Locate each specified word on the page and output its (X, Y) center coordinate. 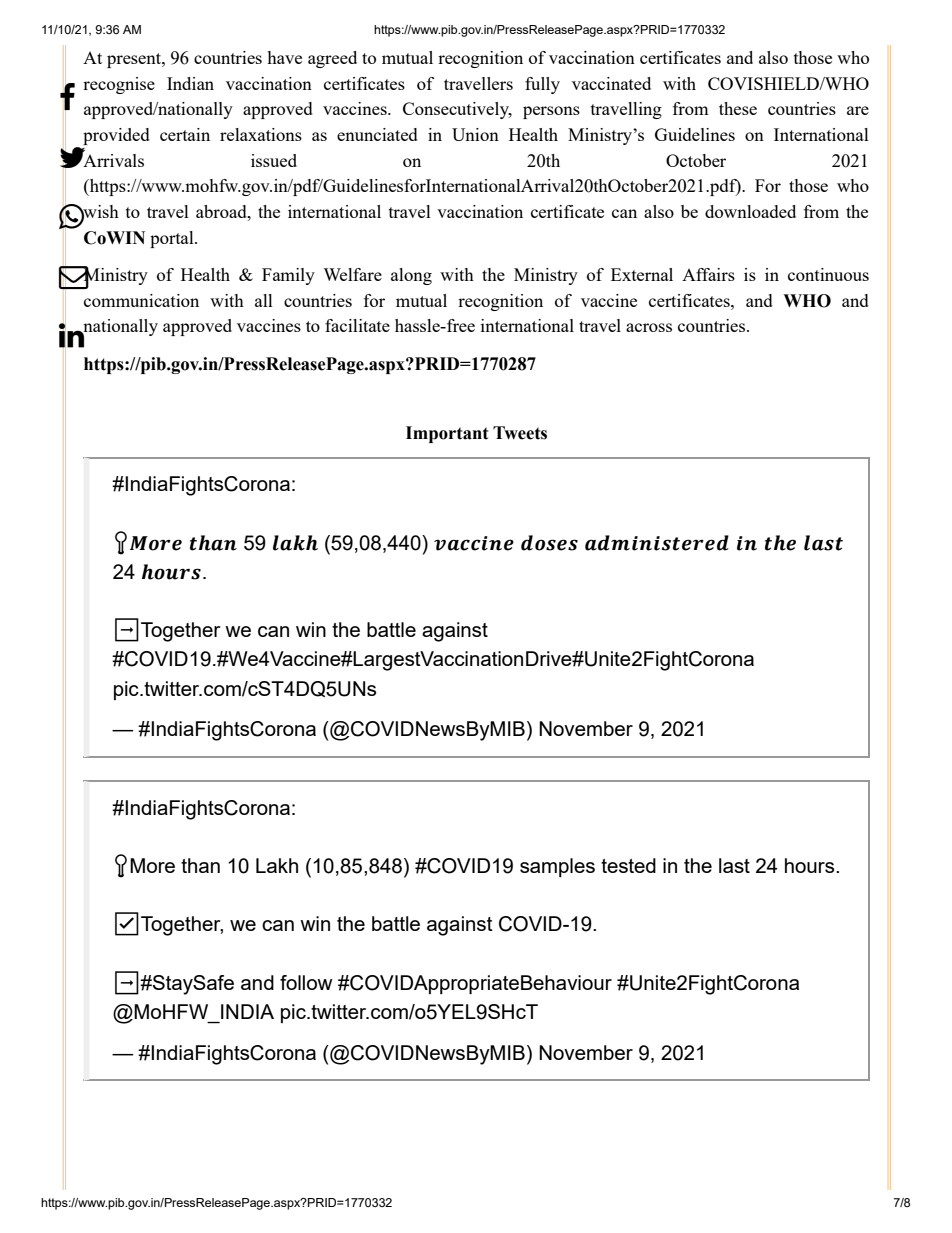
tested (628, 865)
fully (542, 85)
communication (141, 300)
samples (557, 867)
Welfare (352, 274)
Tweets (520, 433)
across (649, 327)
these (738, 108)
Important (447, 434)
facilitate (357, 325)
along (411, 276)
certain (185, 134)
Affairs (708, 274)
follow (306, 982)
